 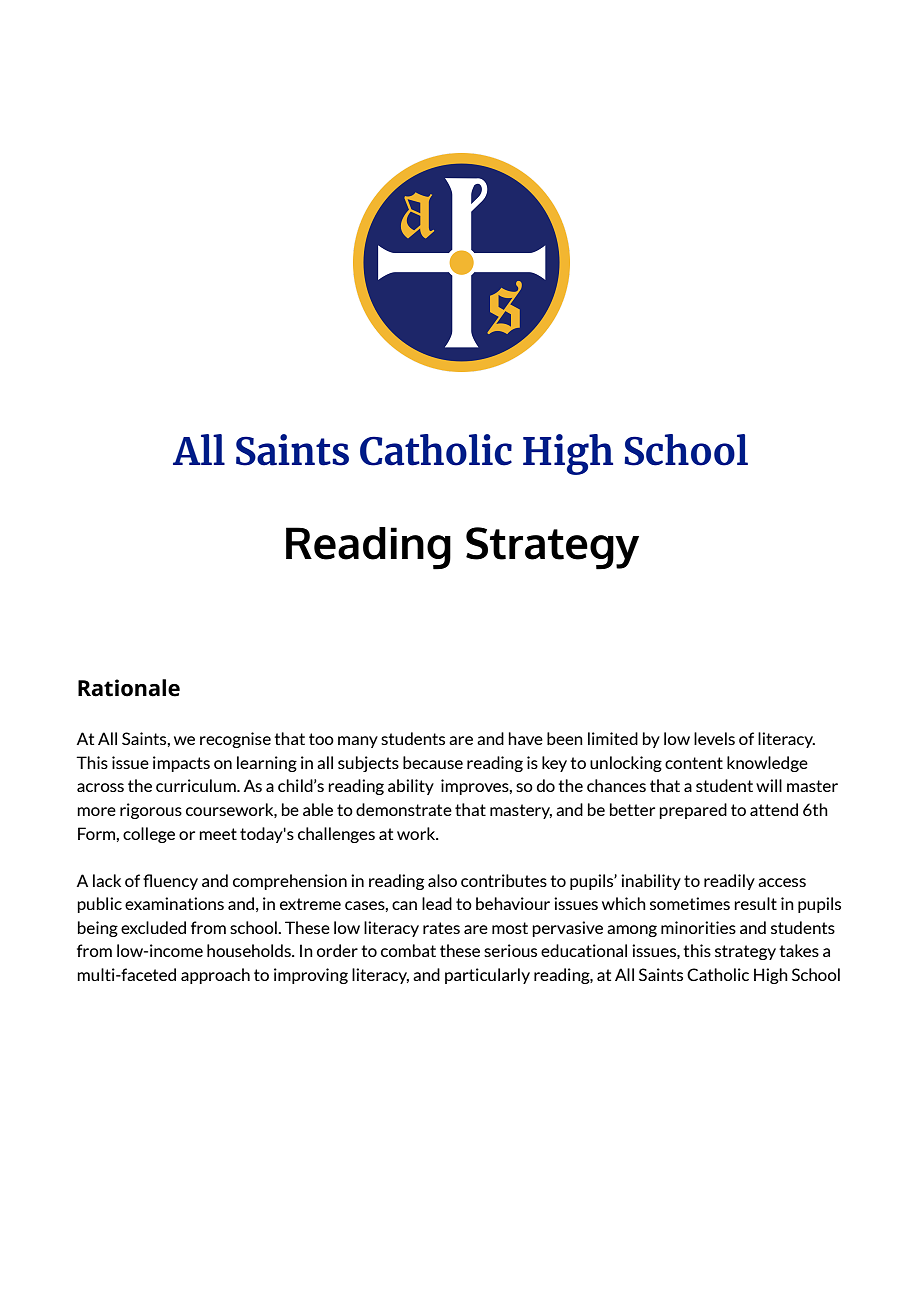 What do you see at coordinates (525, 738) in the document?
I see `have` at bounding box center [525, 738].
